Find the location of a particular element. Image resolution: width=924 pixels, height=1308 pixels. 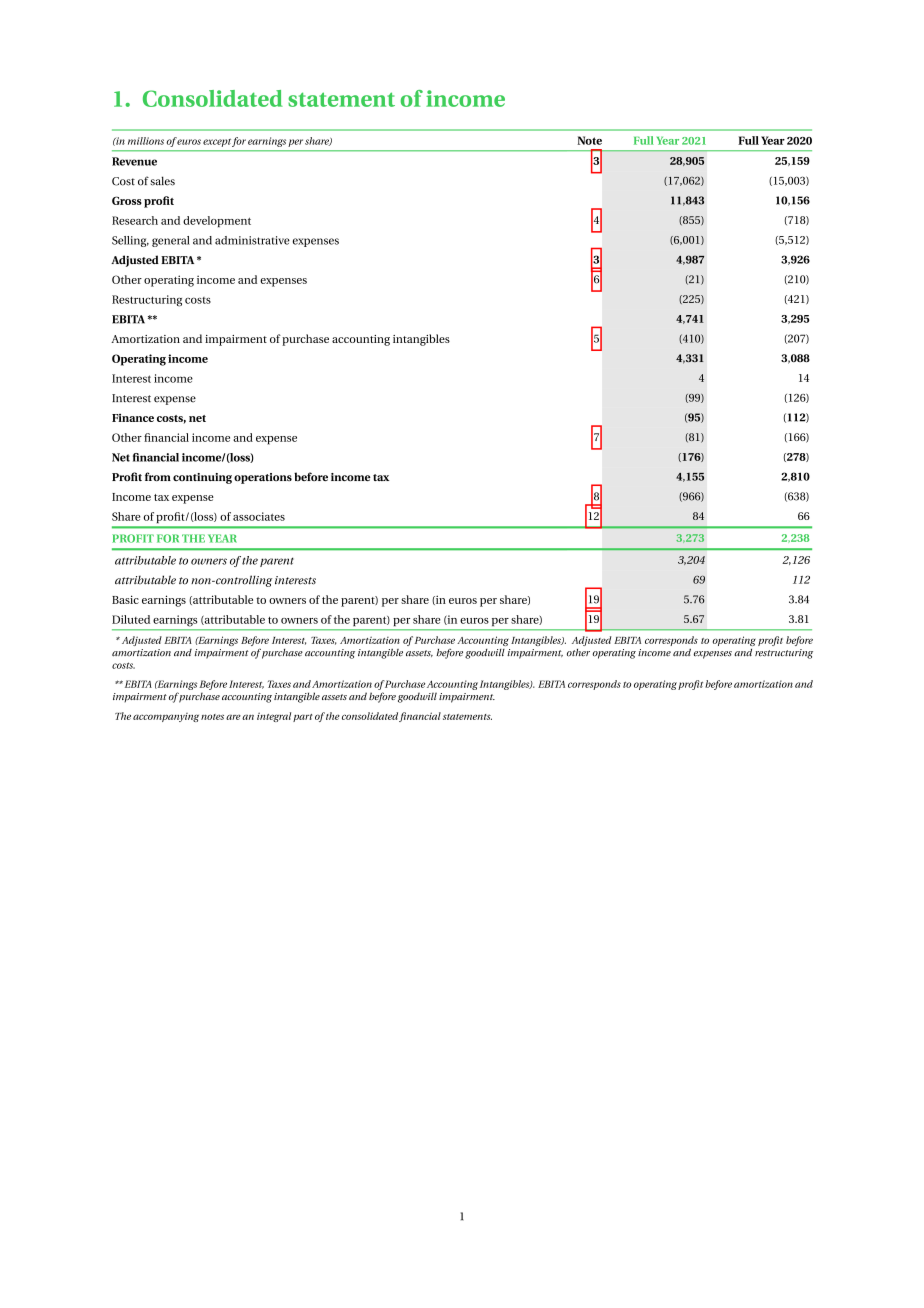

administrative is located at coordinates (252, 240).
